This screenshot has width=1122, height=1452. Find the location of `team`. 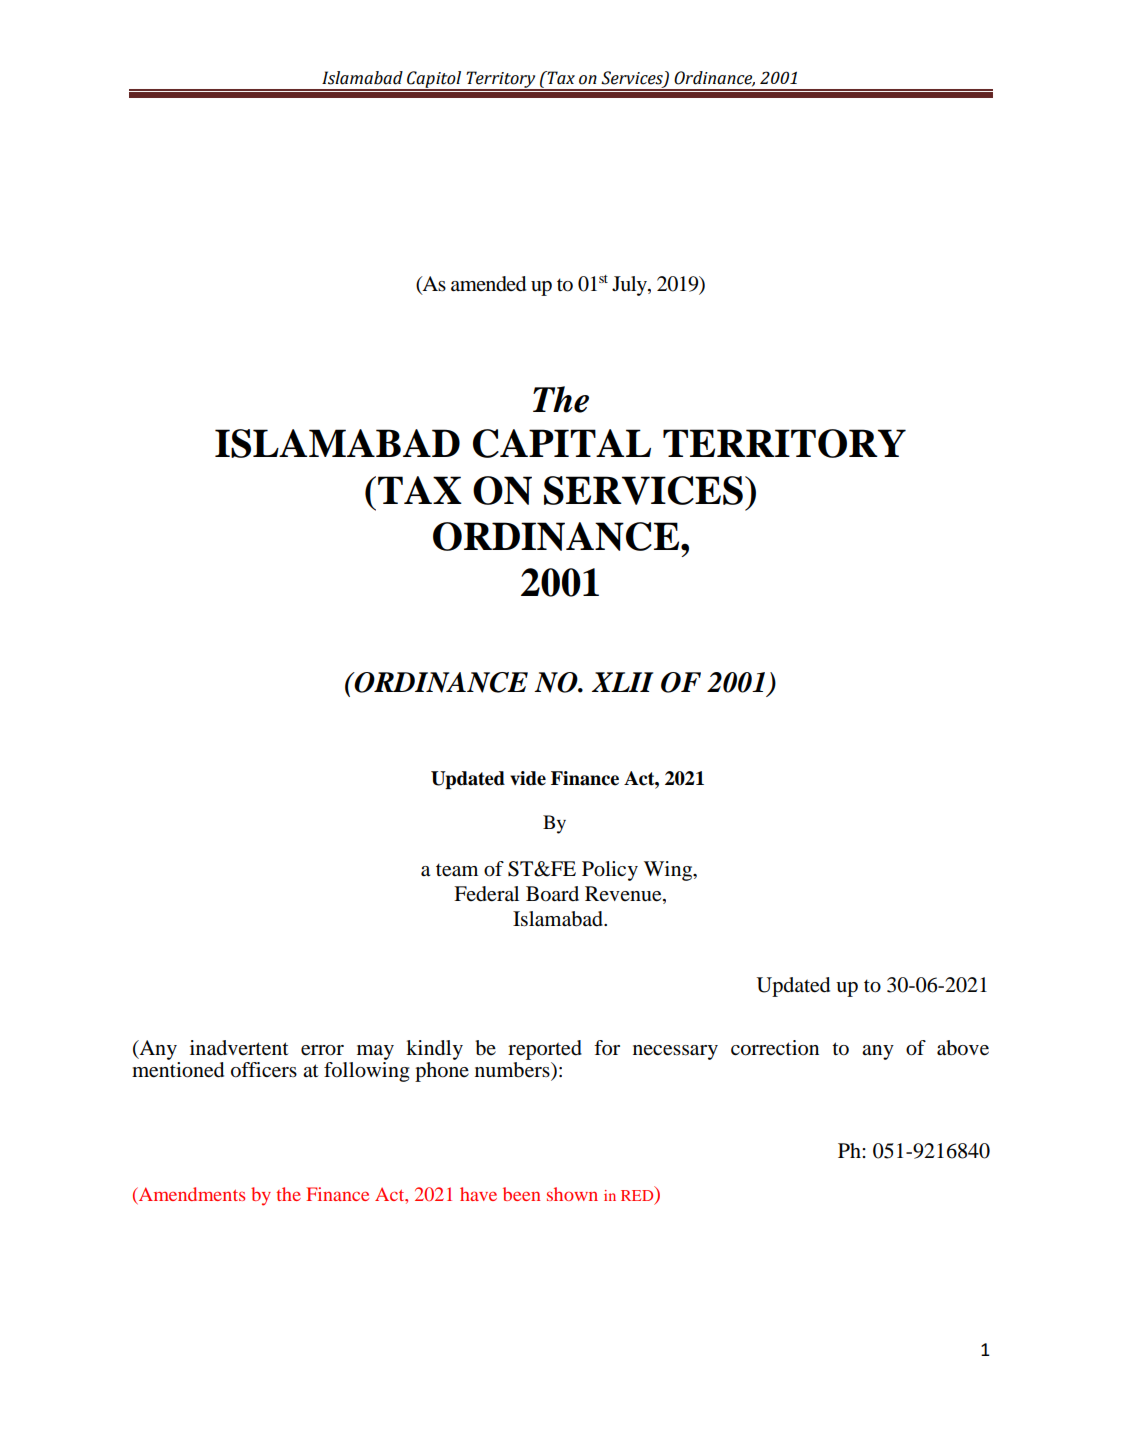

team is located at coordinates (457, 870).
